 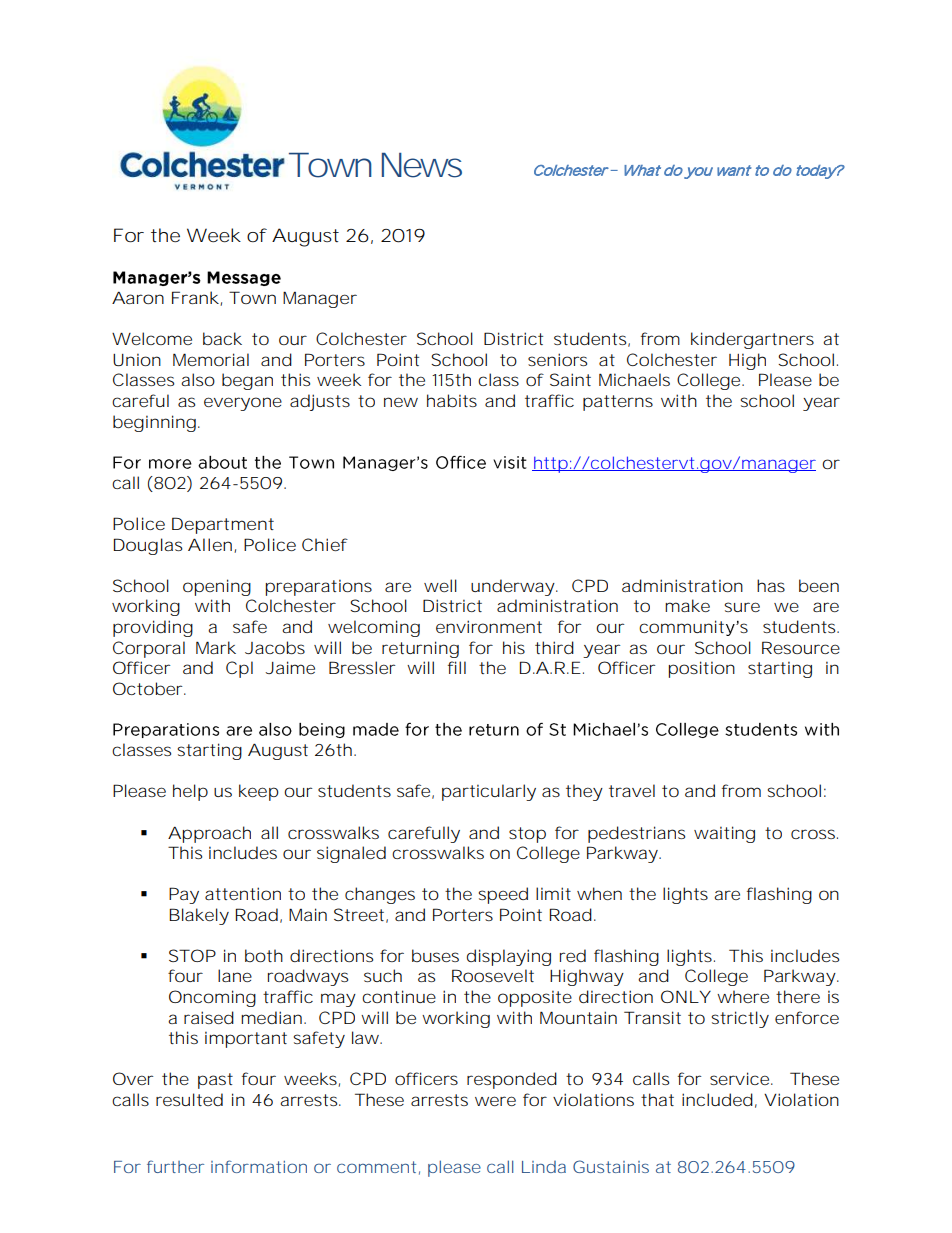 What do you see at coordinates (239, 669) in the screenshot?
I see `Cpl` at bounding box center [239, 669].
